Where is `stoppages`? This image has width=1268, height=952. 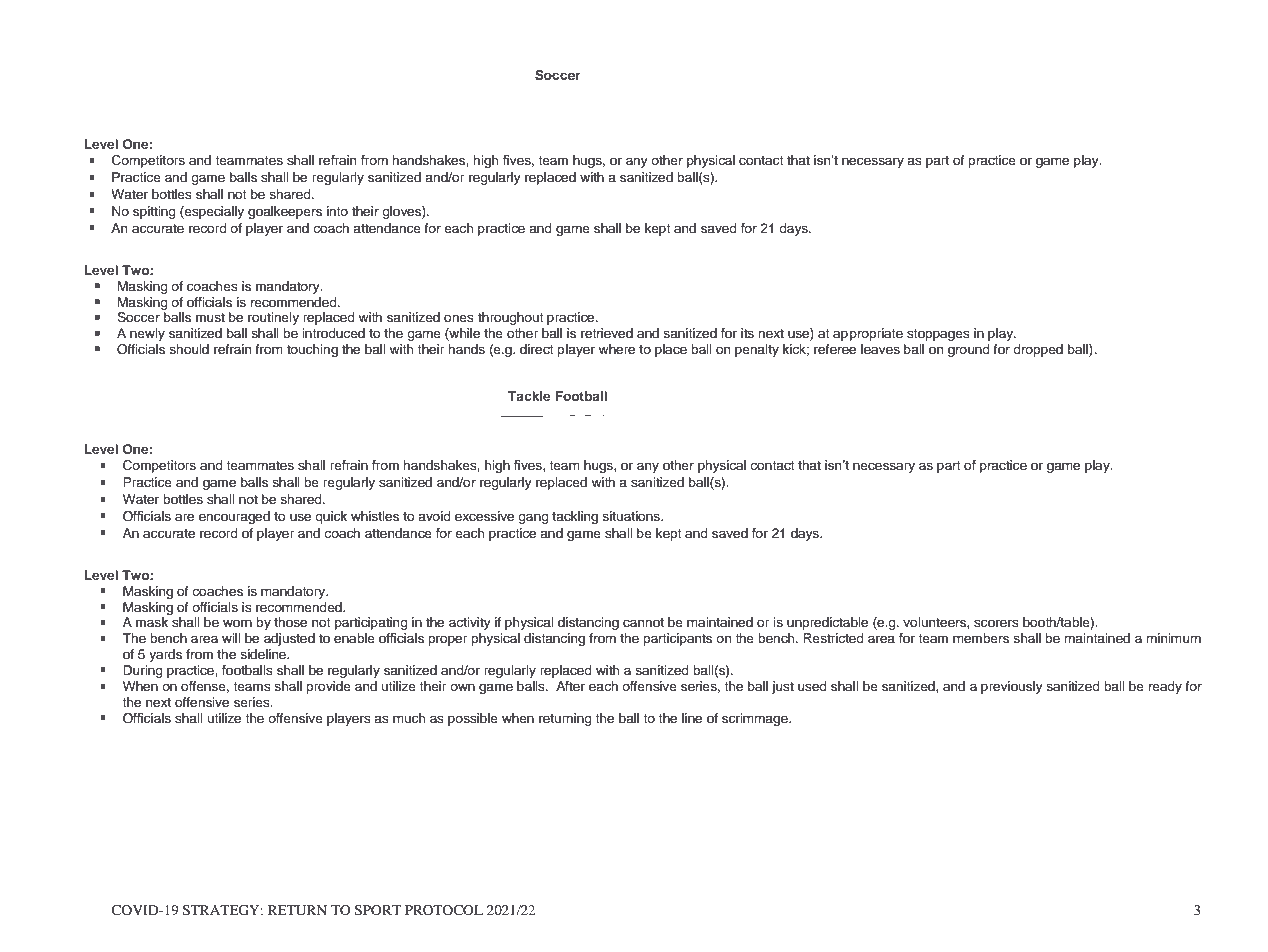 stoppages is located at coordinates (938, 335).
